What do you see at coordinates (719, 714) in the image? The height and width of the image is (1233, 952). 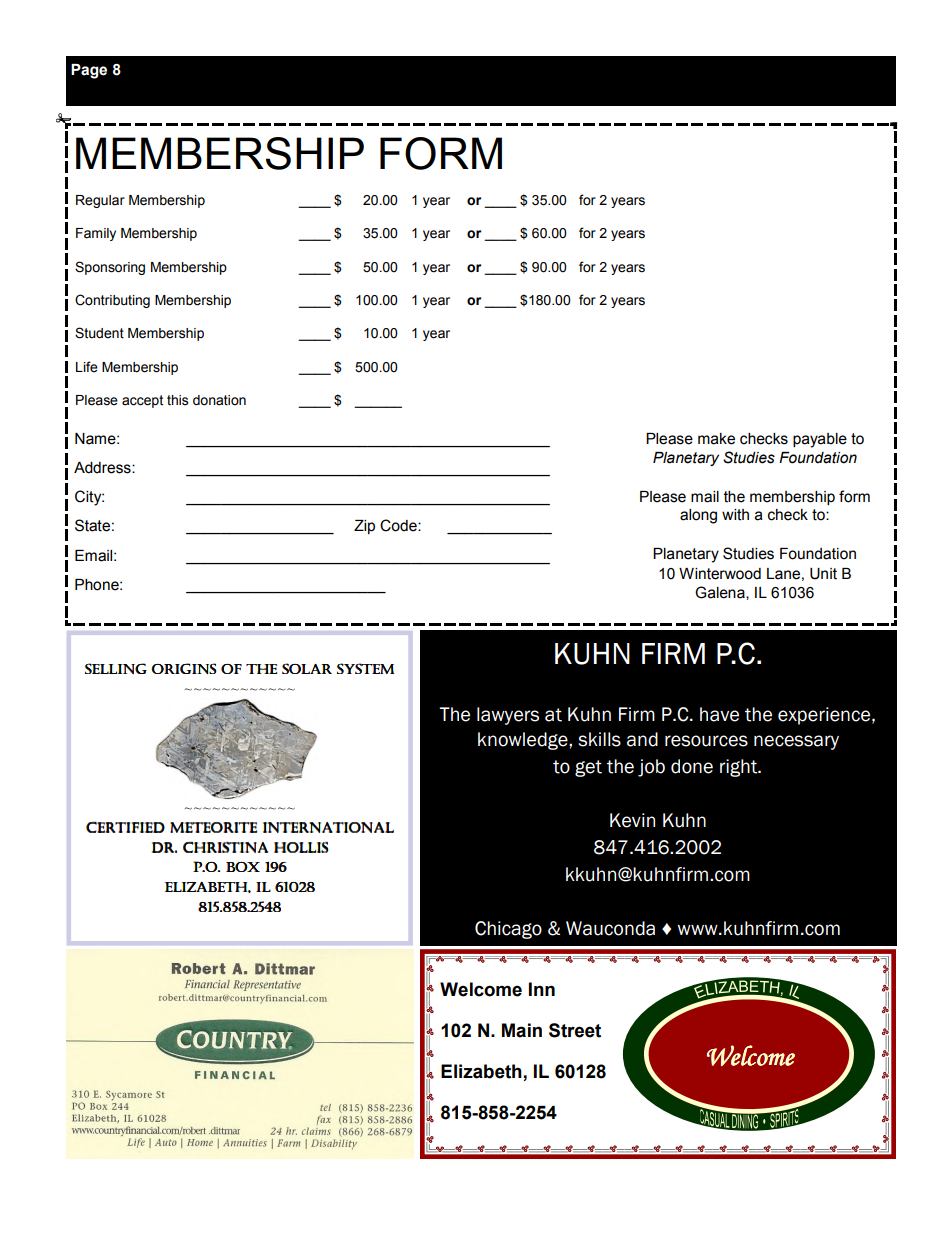 I see `have` at bounding box center [719, 714].
